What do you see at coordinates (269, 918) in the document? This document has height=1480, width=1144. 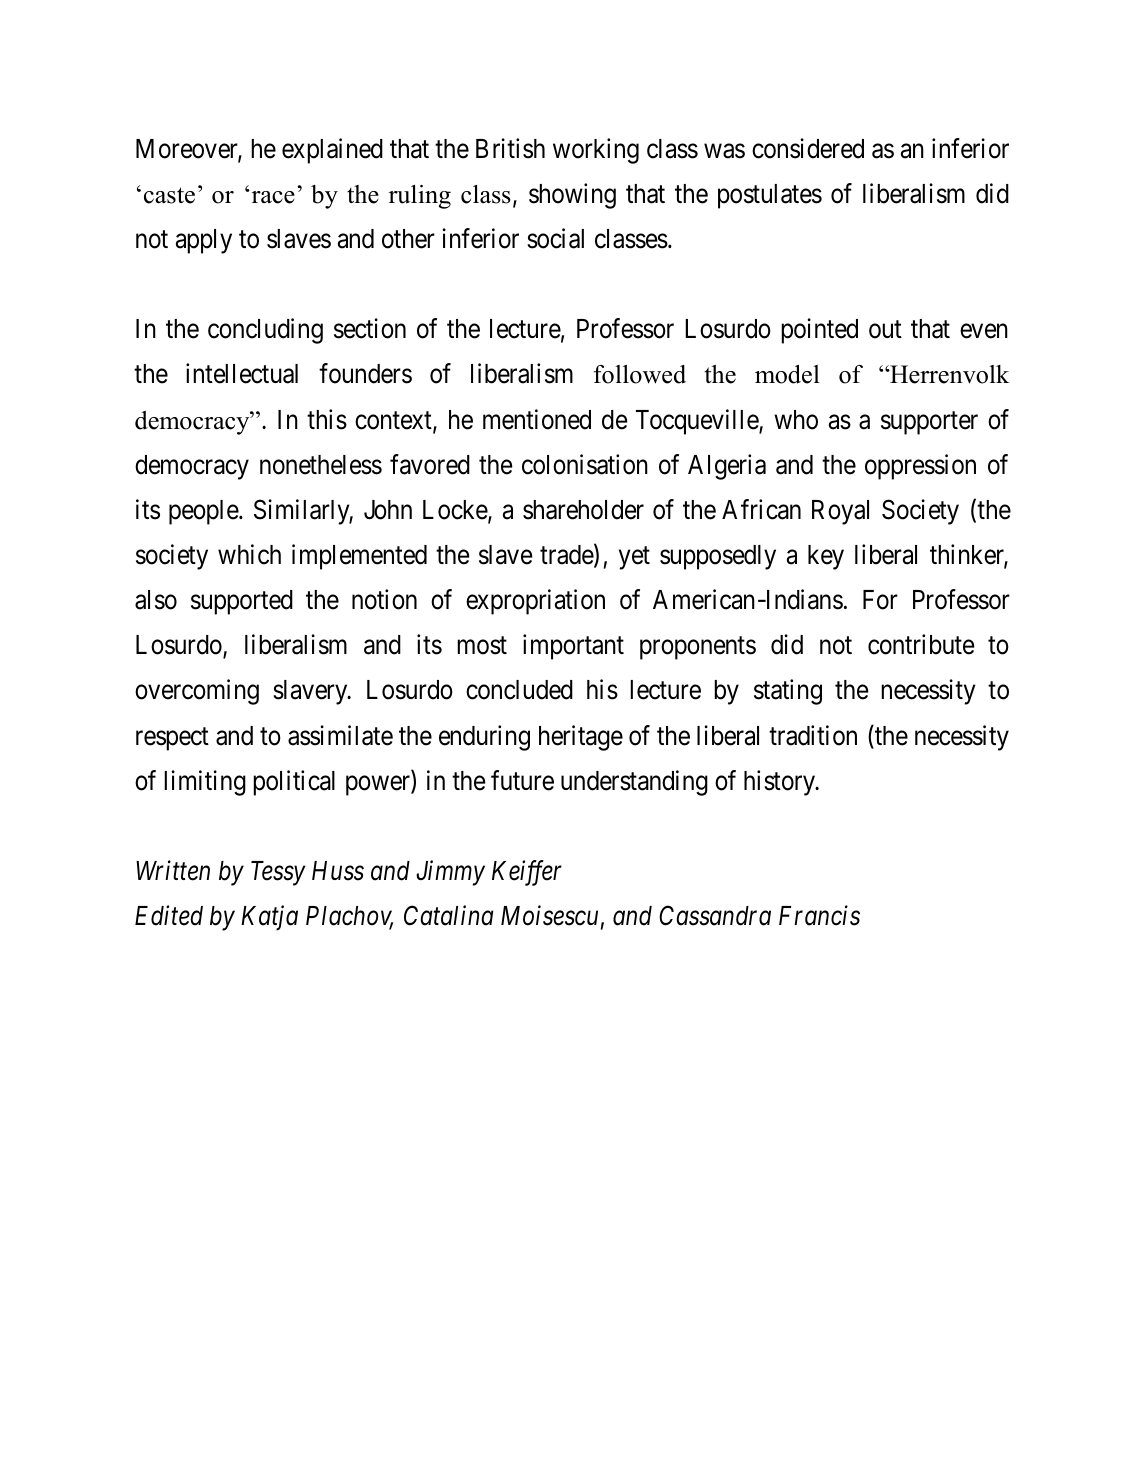 I see `Katja` at bounding box center [269, 918].
